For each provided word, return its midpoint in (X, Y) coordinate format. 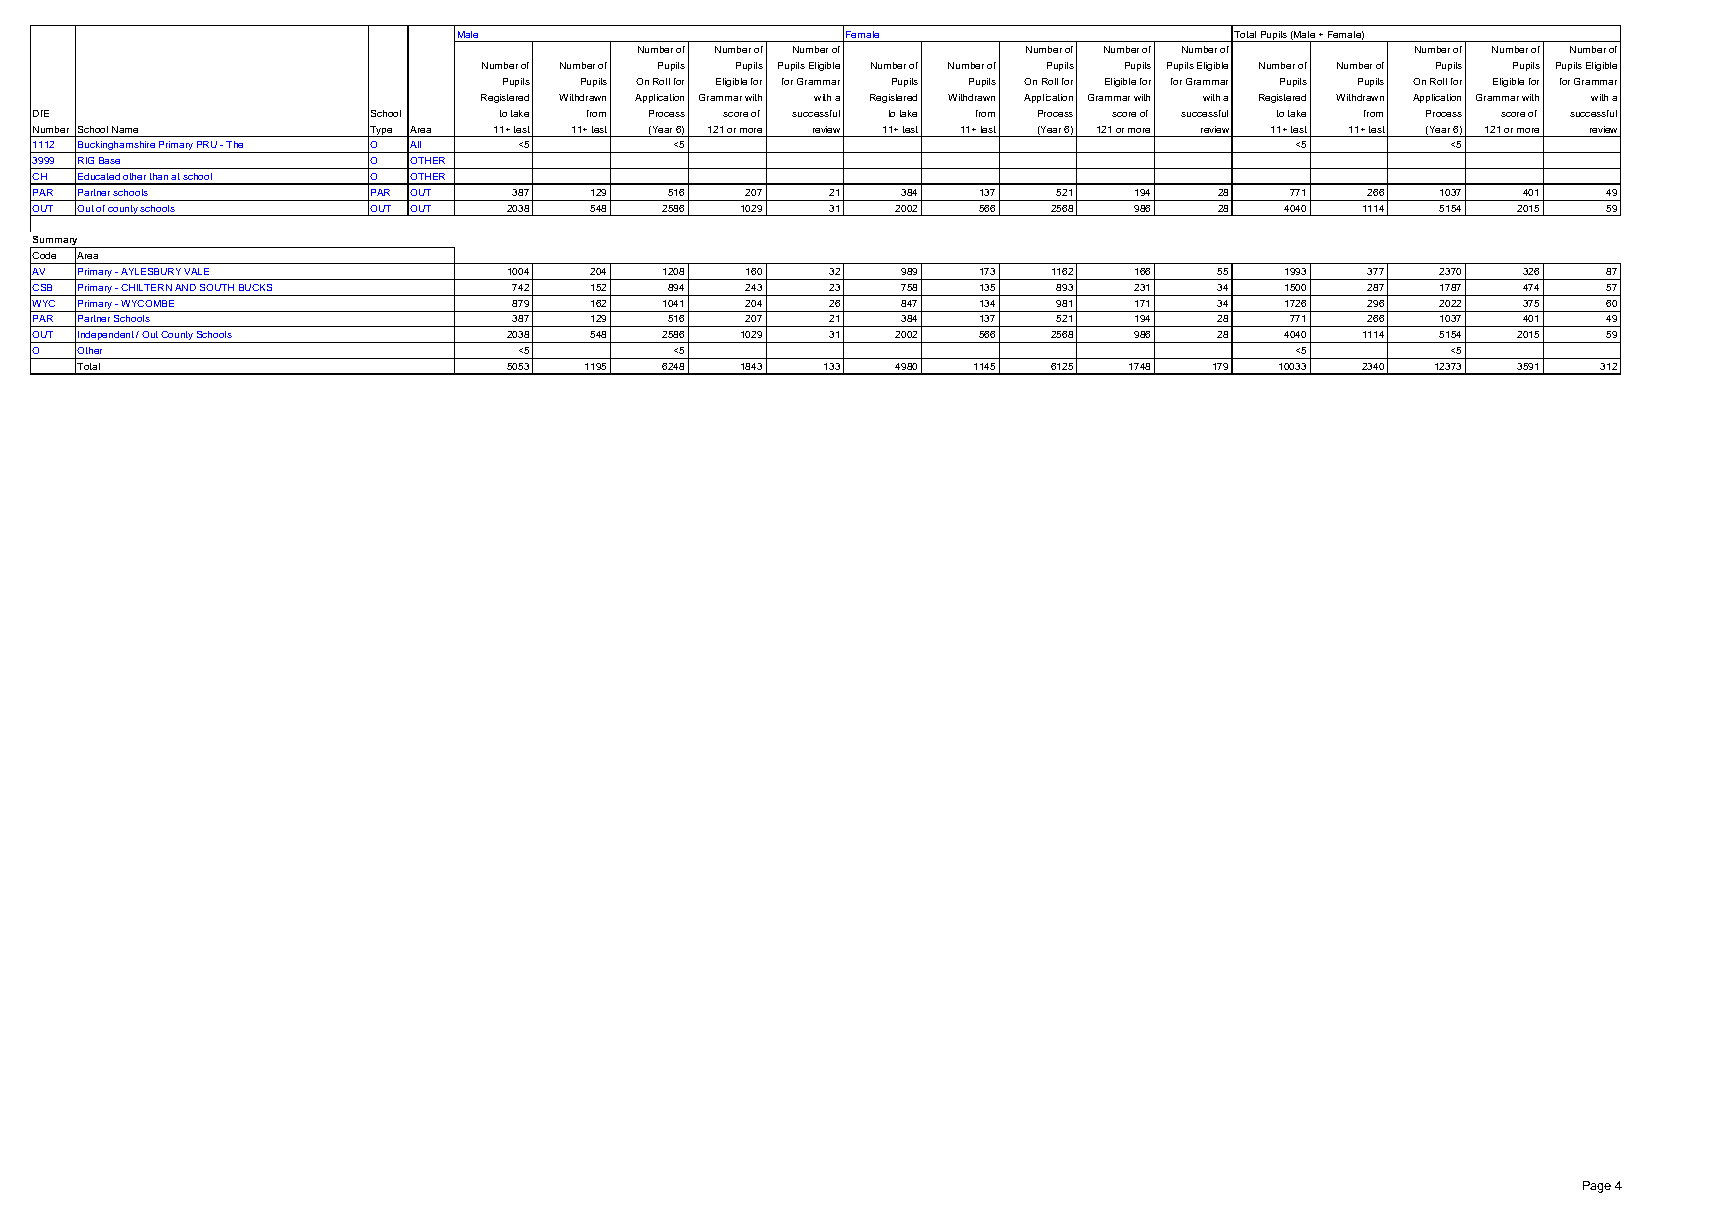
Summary (56, 242)
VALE (196, 271)
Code (44, 255)
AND (185, 287)
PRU (207, 144)
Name (125, 129)
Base (109, 160)
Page (1597, 1187)
